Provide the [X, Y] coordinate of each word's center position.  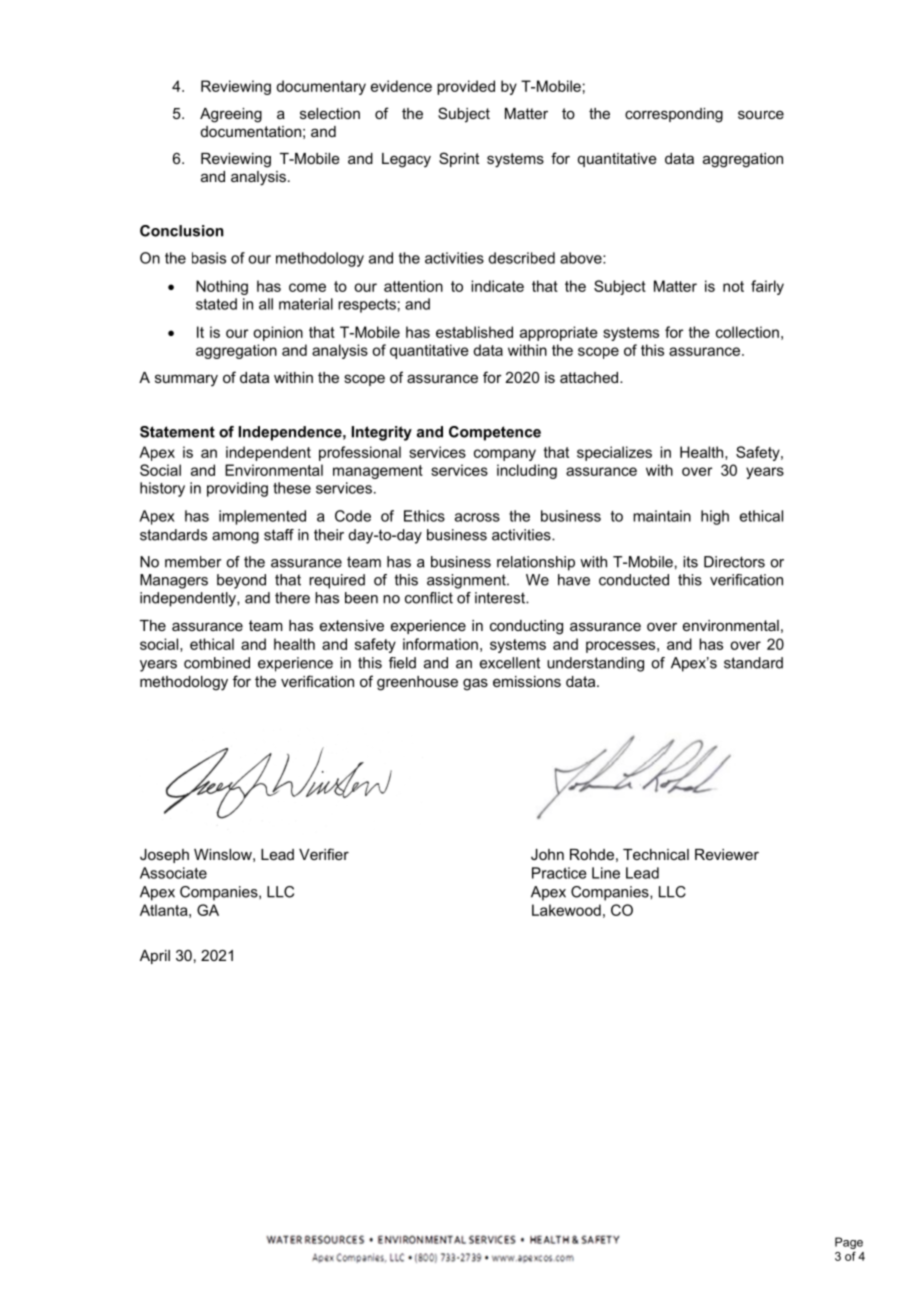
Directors [734, 562]
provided [466, 87]
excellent [510, 663]
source [761, 114]
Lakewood [566, 910]
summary [186, 380]
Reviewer [727, 854]
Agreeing [231, 115]
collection [747, 332]
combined [217, 663]
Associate [173, 873]
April [155, 957]
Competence [495, 433]
